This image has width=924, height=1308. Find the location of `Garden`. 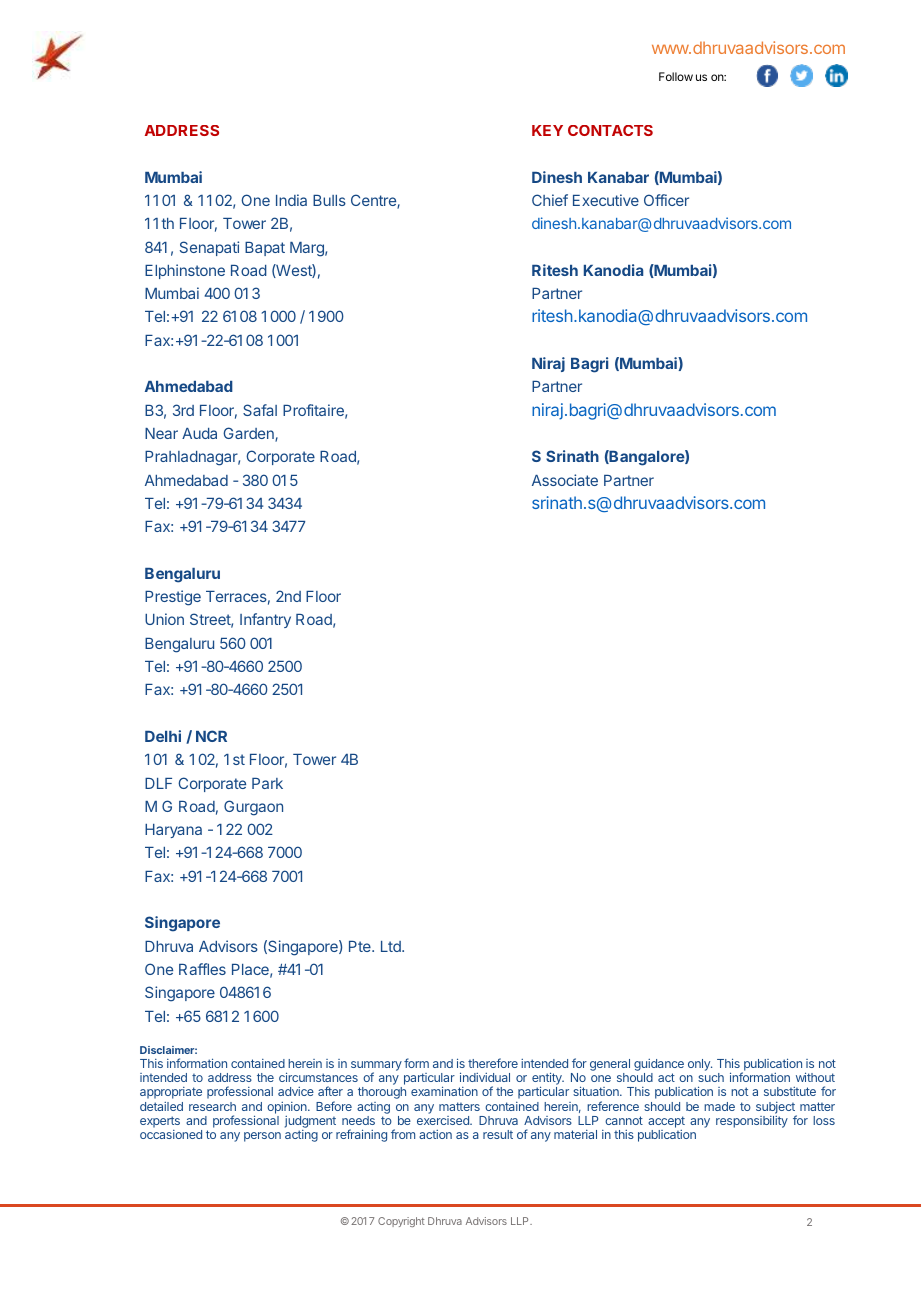

Garden is located at coordinates (249, 434).
